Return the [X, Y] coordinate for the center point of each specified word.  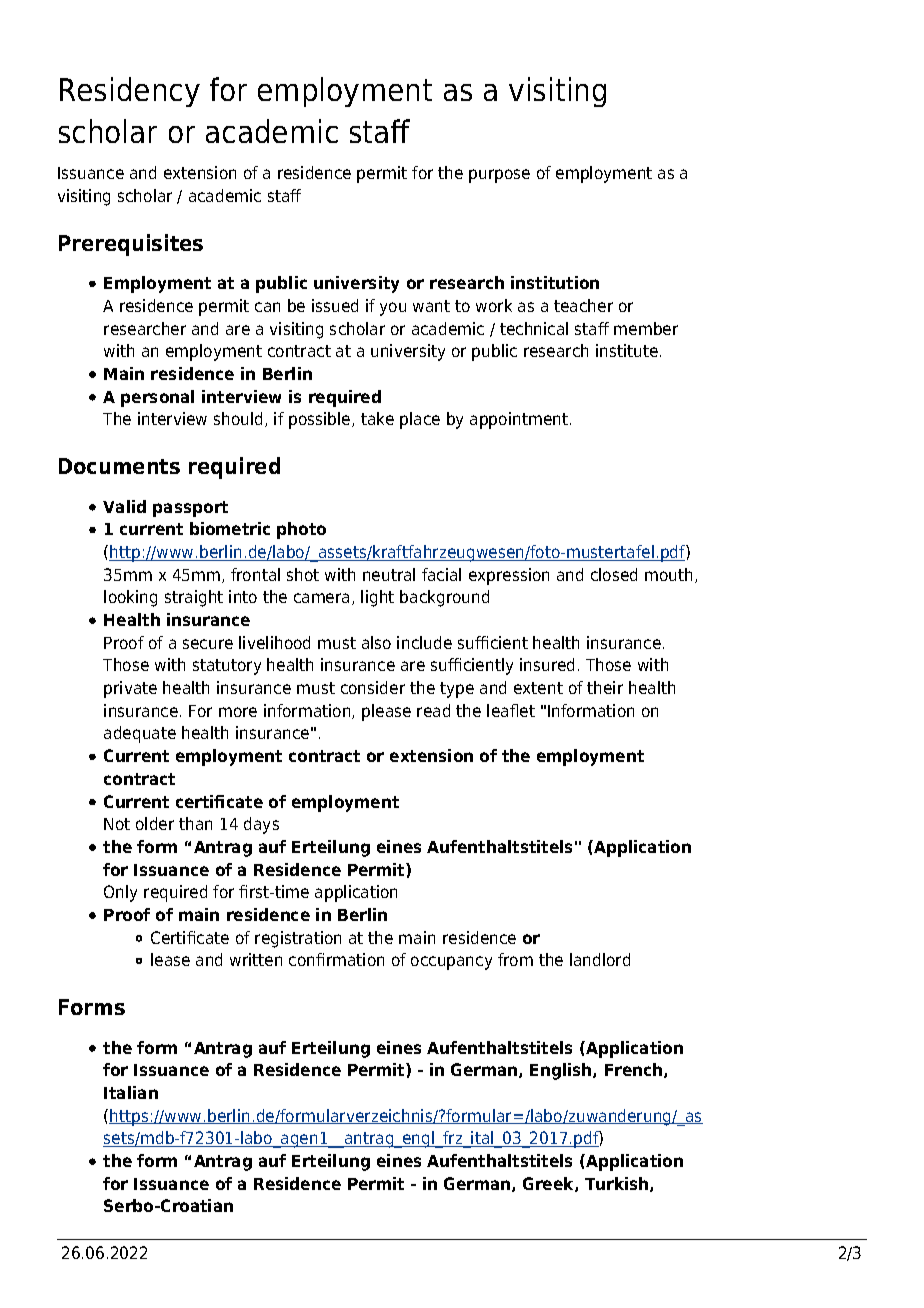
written [256, 959]
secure [208, 644]
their [605, 687]
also [376, 642]
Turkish [618, 1184]
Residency [130, 92]
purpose [499, 176]
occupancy [451, 963]
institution [555, 282]
